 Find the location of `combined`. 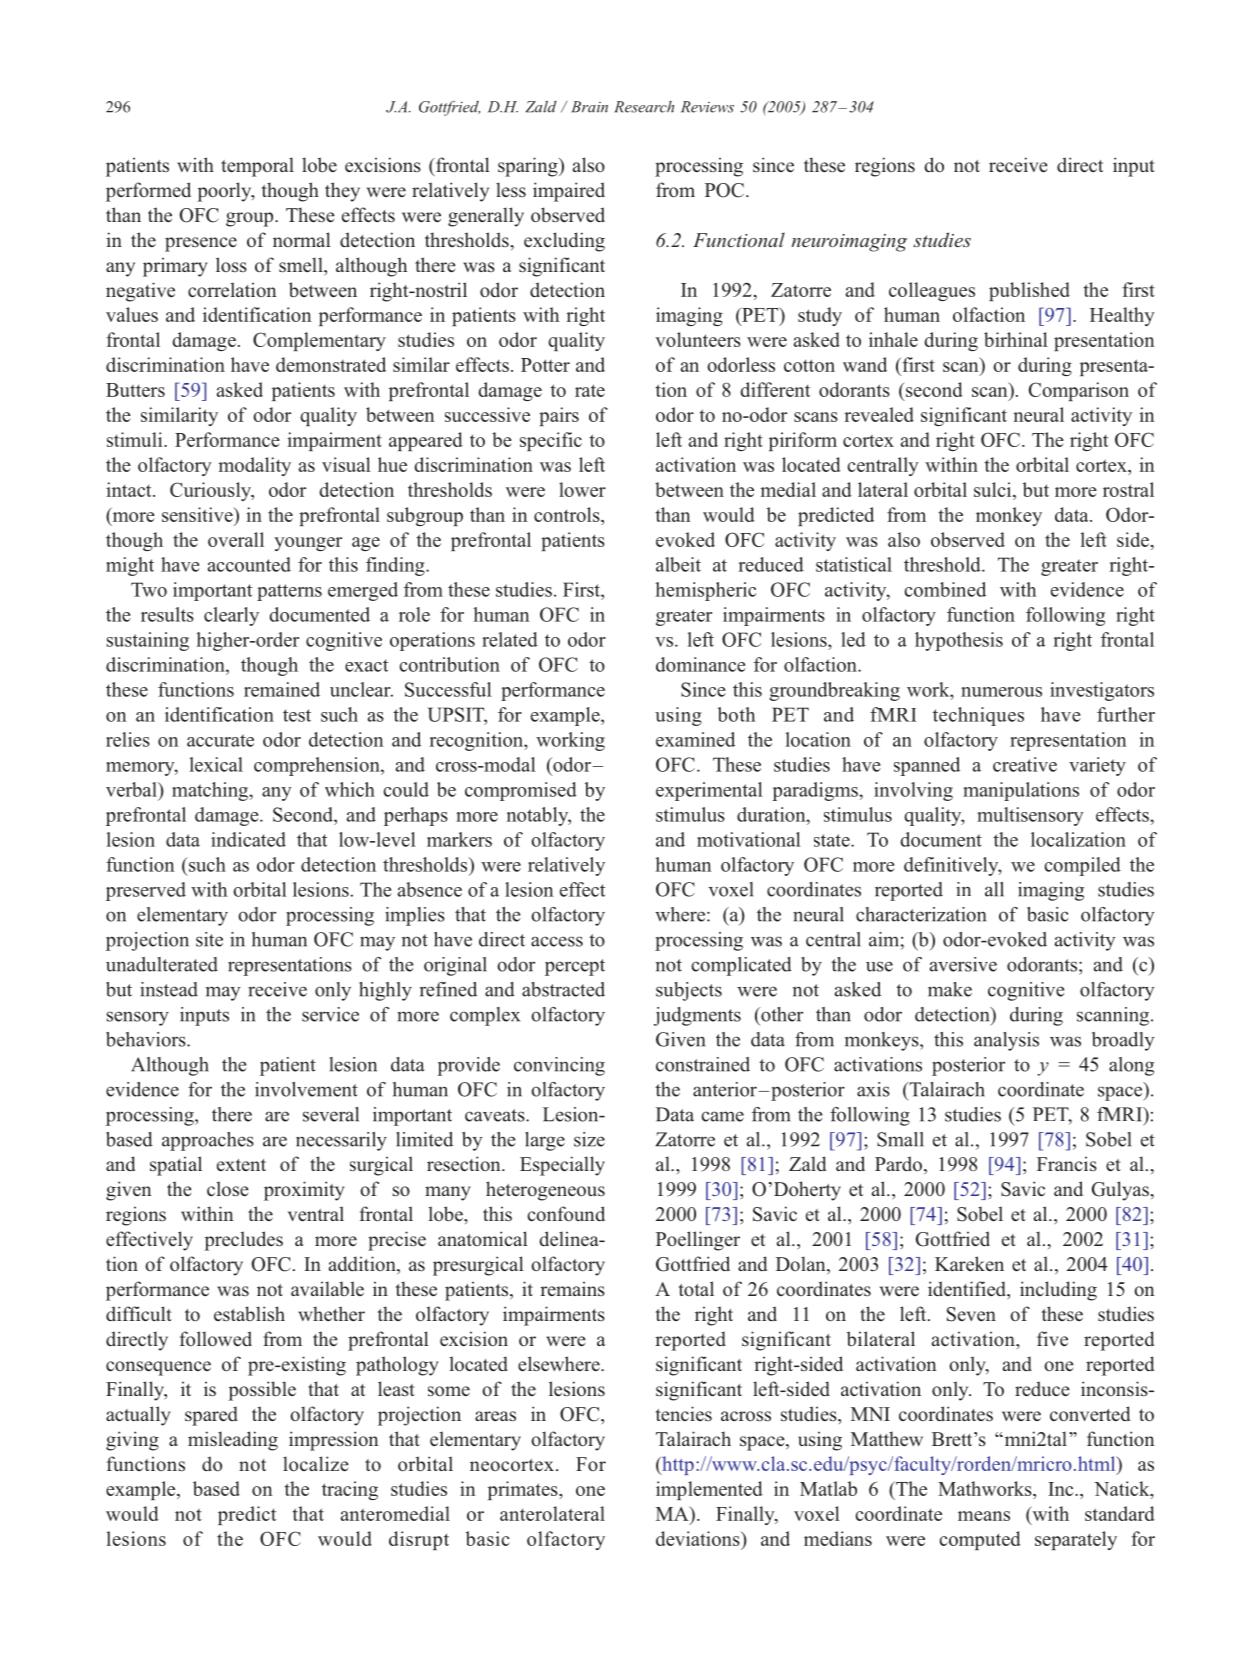

combined is located at coordinates (945, 589).
